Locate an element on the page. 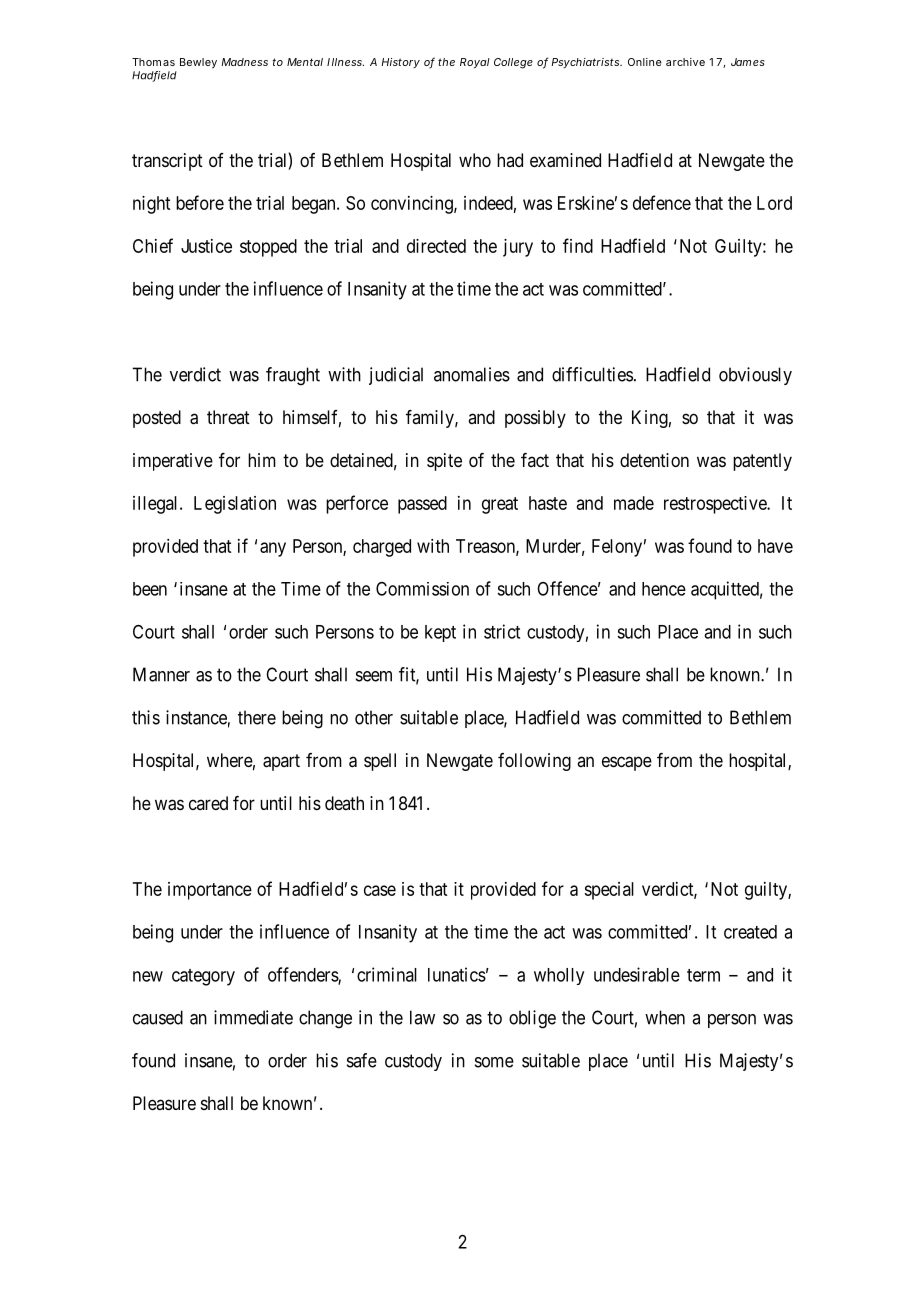 The image size is (924, 1308). archive is located at coordinates (685, 62).
